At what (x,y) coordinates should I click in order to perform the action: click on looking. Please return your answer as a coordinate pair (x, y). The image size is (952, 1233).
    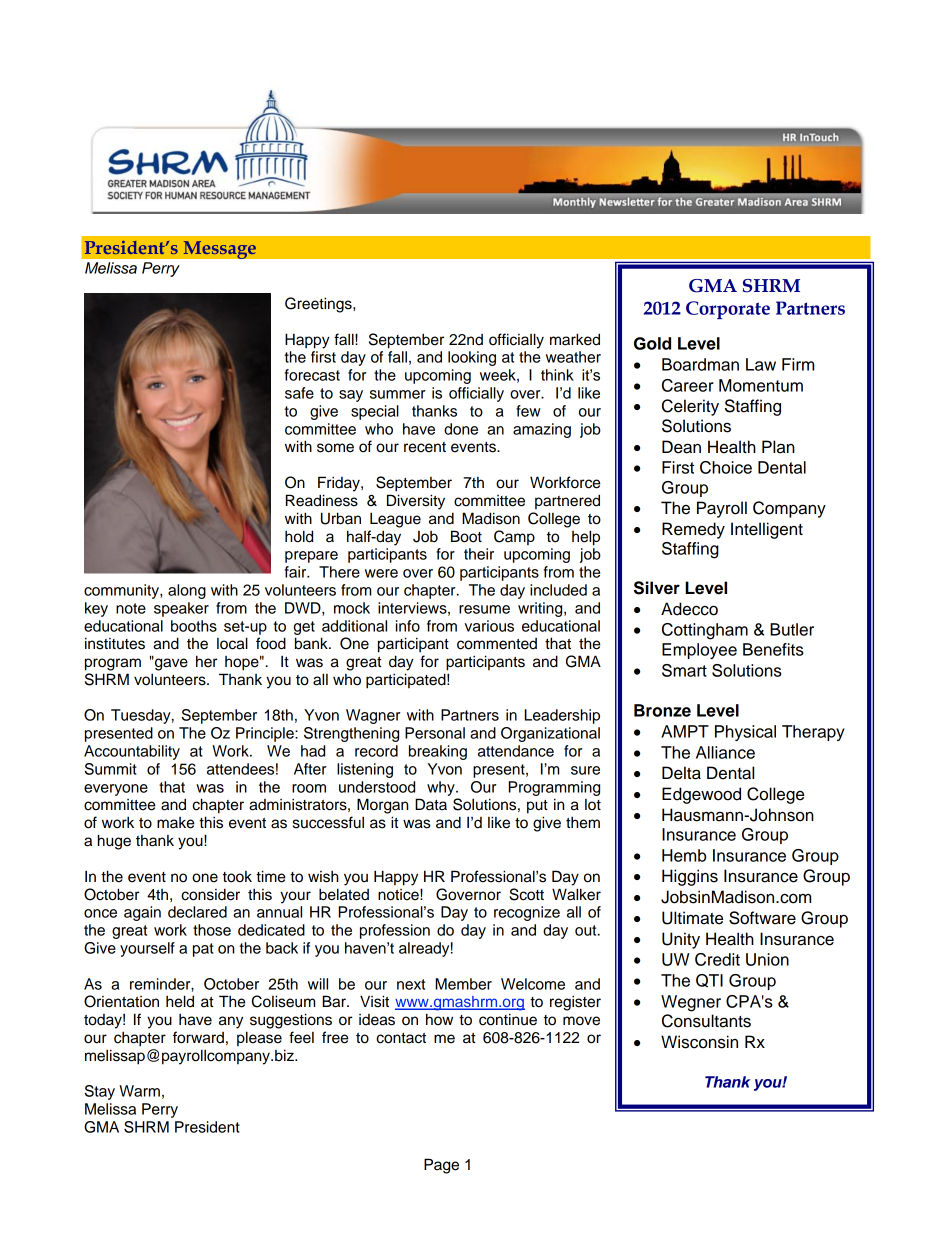
    Looking at the image, I should click on (472, 358).
